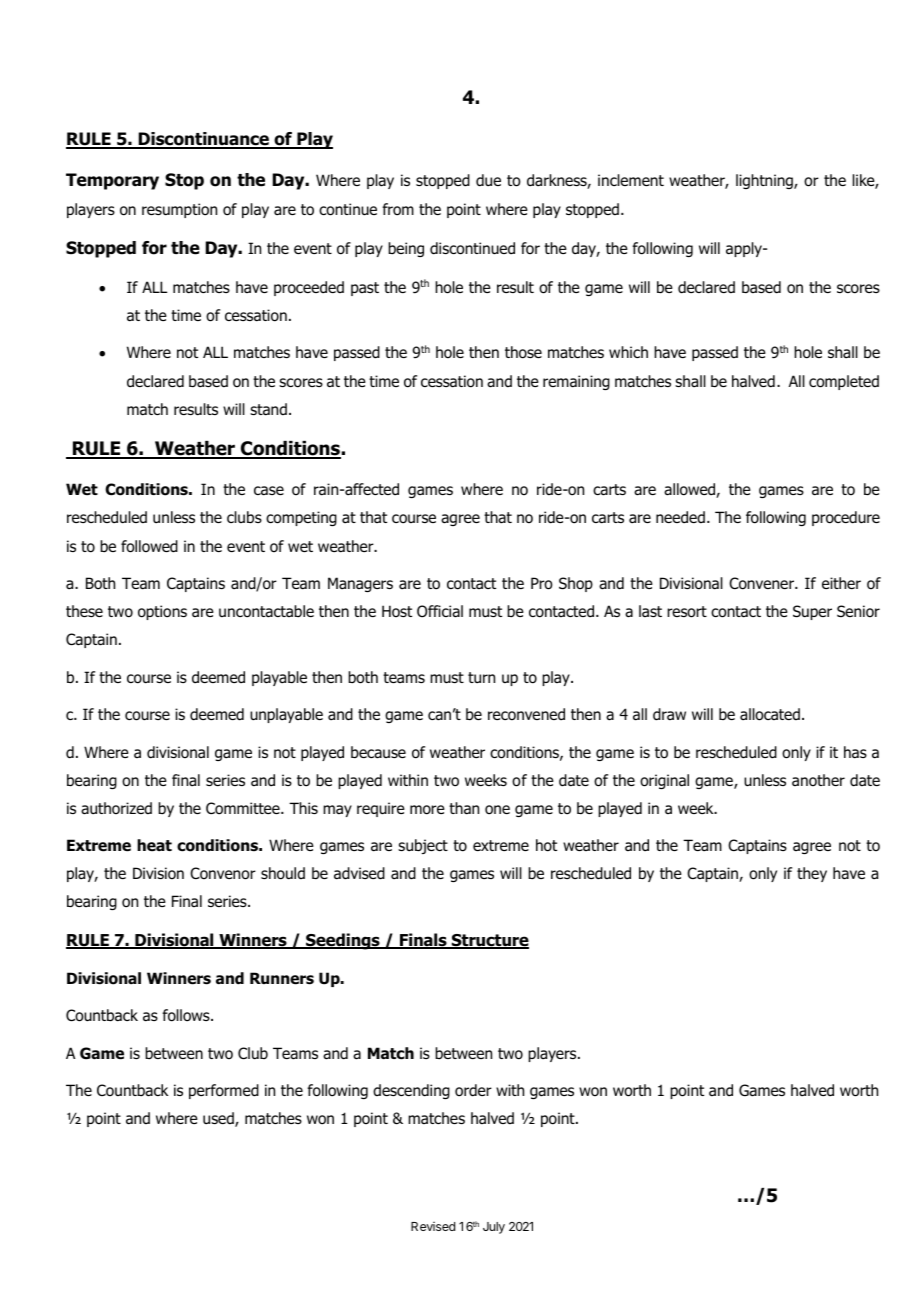 The width and height of the screenshot is (924, 1308). What do you see at coordinates (770, 714) in the screenshot?
I see `allocated` at bounding box center [770, 714].
